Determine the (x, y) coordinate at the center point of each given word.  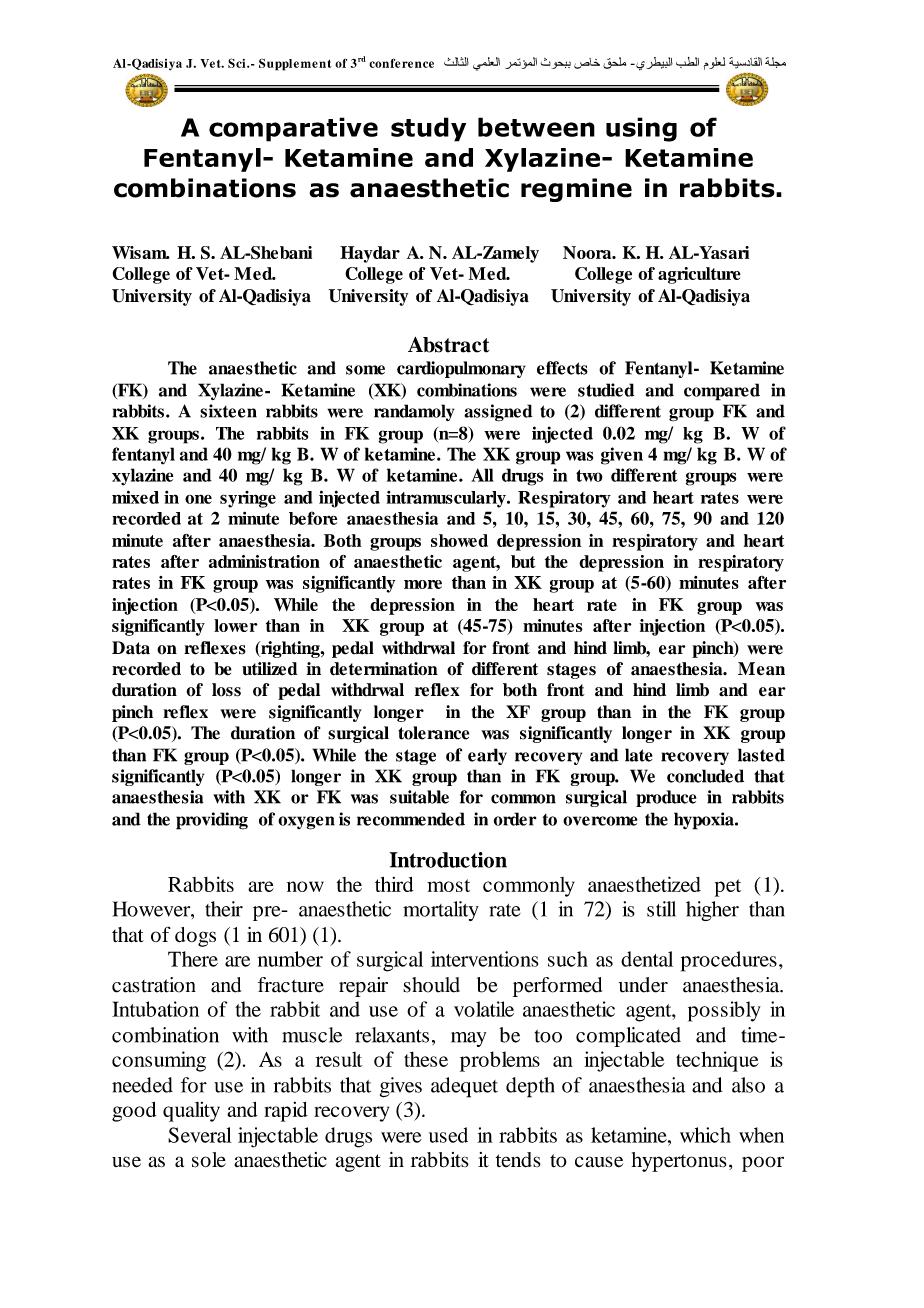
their (224, 909)
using (641, 129)
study (428, 129)
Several (200, 1135)
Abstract (448, 345)
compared (722, 392)
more (423, 584)
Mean (761, 669)
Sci (238, 63)
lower (236, 625)
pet (728, 888)
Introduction (448, 860)
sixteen (228, 411)
